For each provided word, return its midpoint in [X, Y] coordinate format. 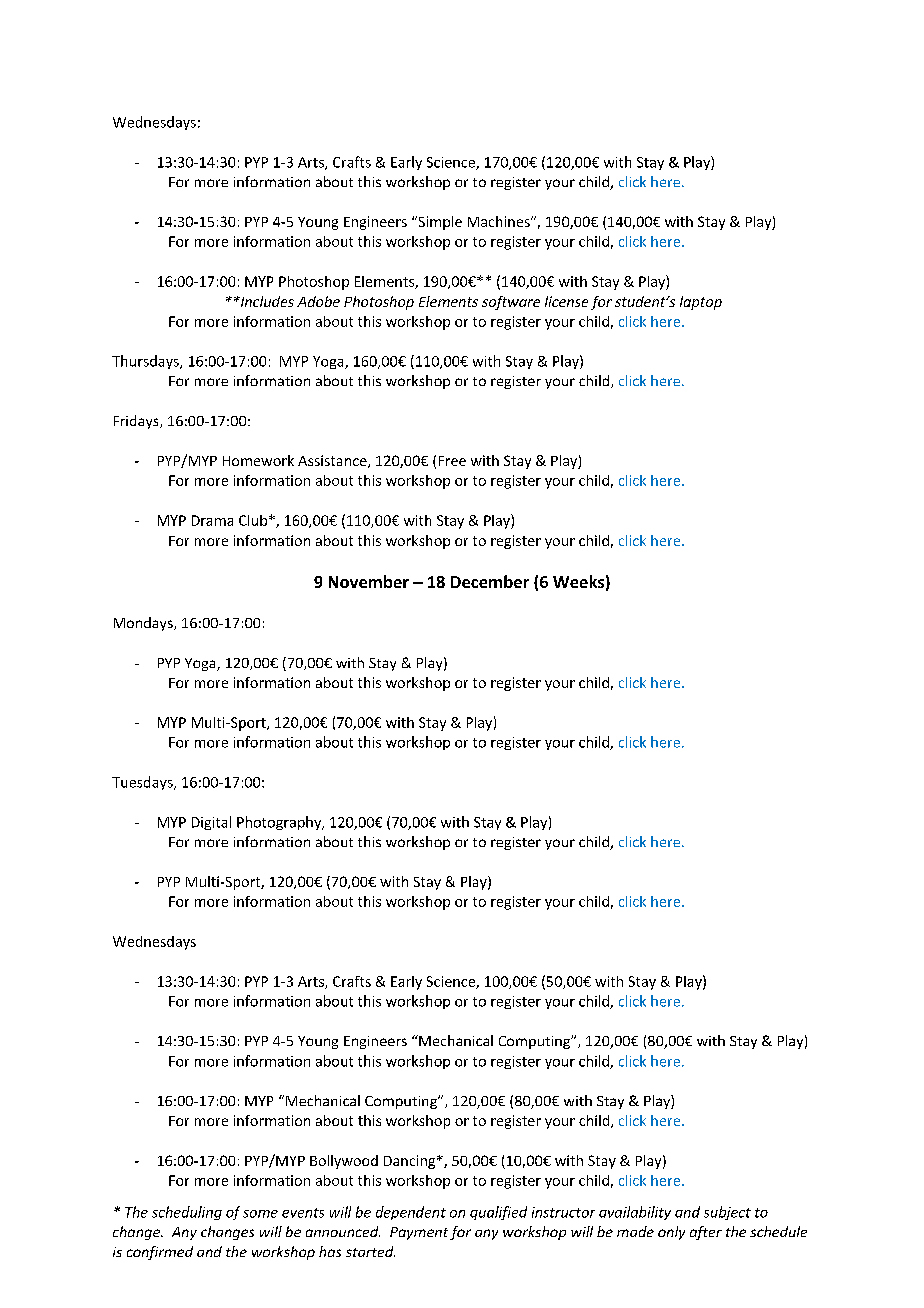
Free [452, 461]
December [490, 581]
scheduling [187, 1213]
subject [727, 1213]
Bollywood [344, 1162]
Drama [212, 520]
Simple [439, 223]
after [706, 1233]
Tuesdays [143, 783]
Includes [266, 301]
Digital [211, 823]
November [369, 581]
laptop [701, 303]
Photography [280, 823]
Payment [419, 1233]
